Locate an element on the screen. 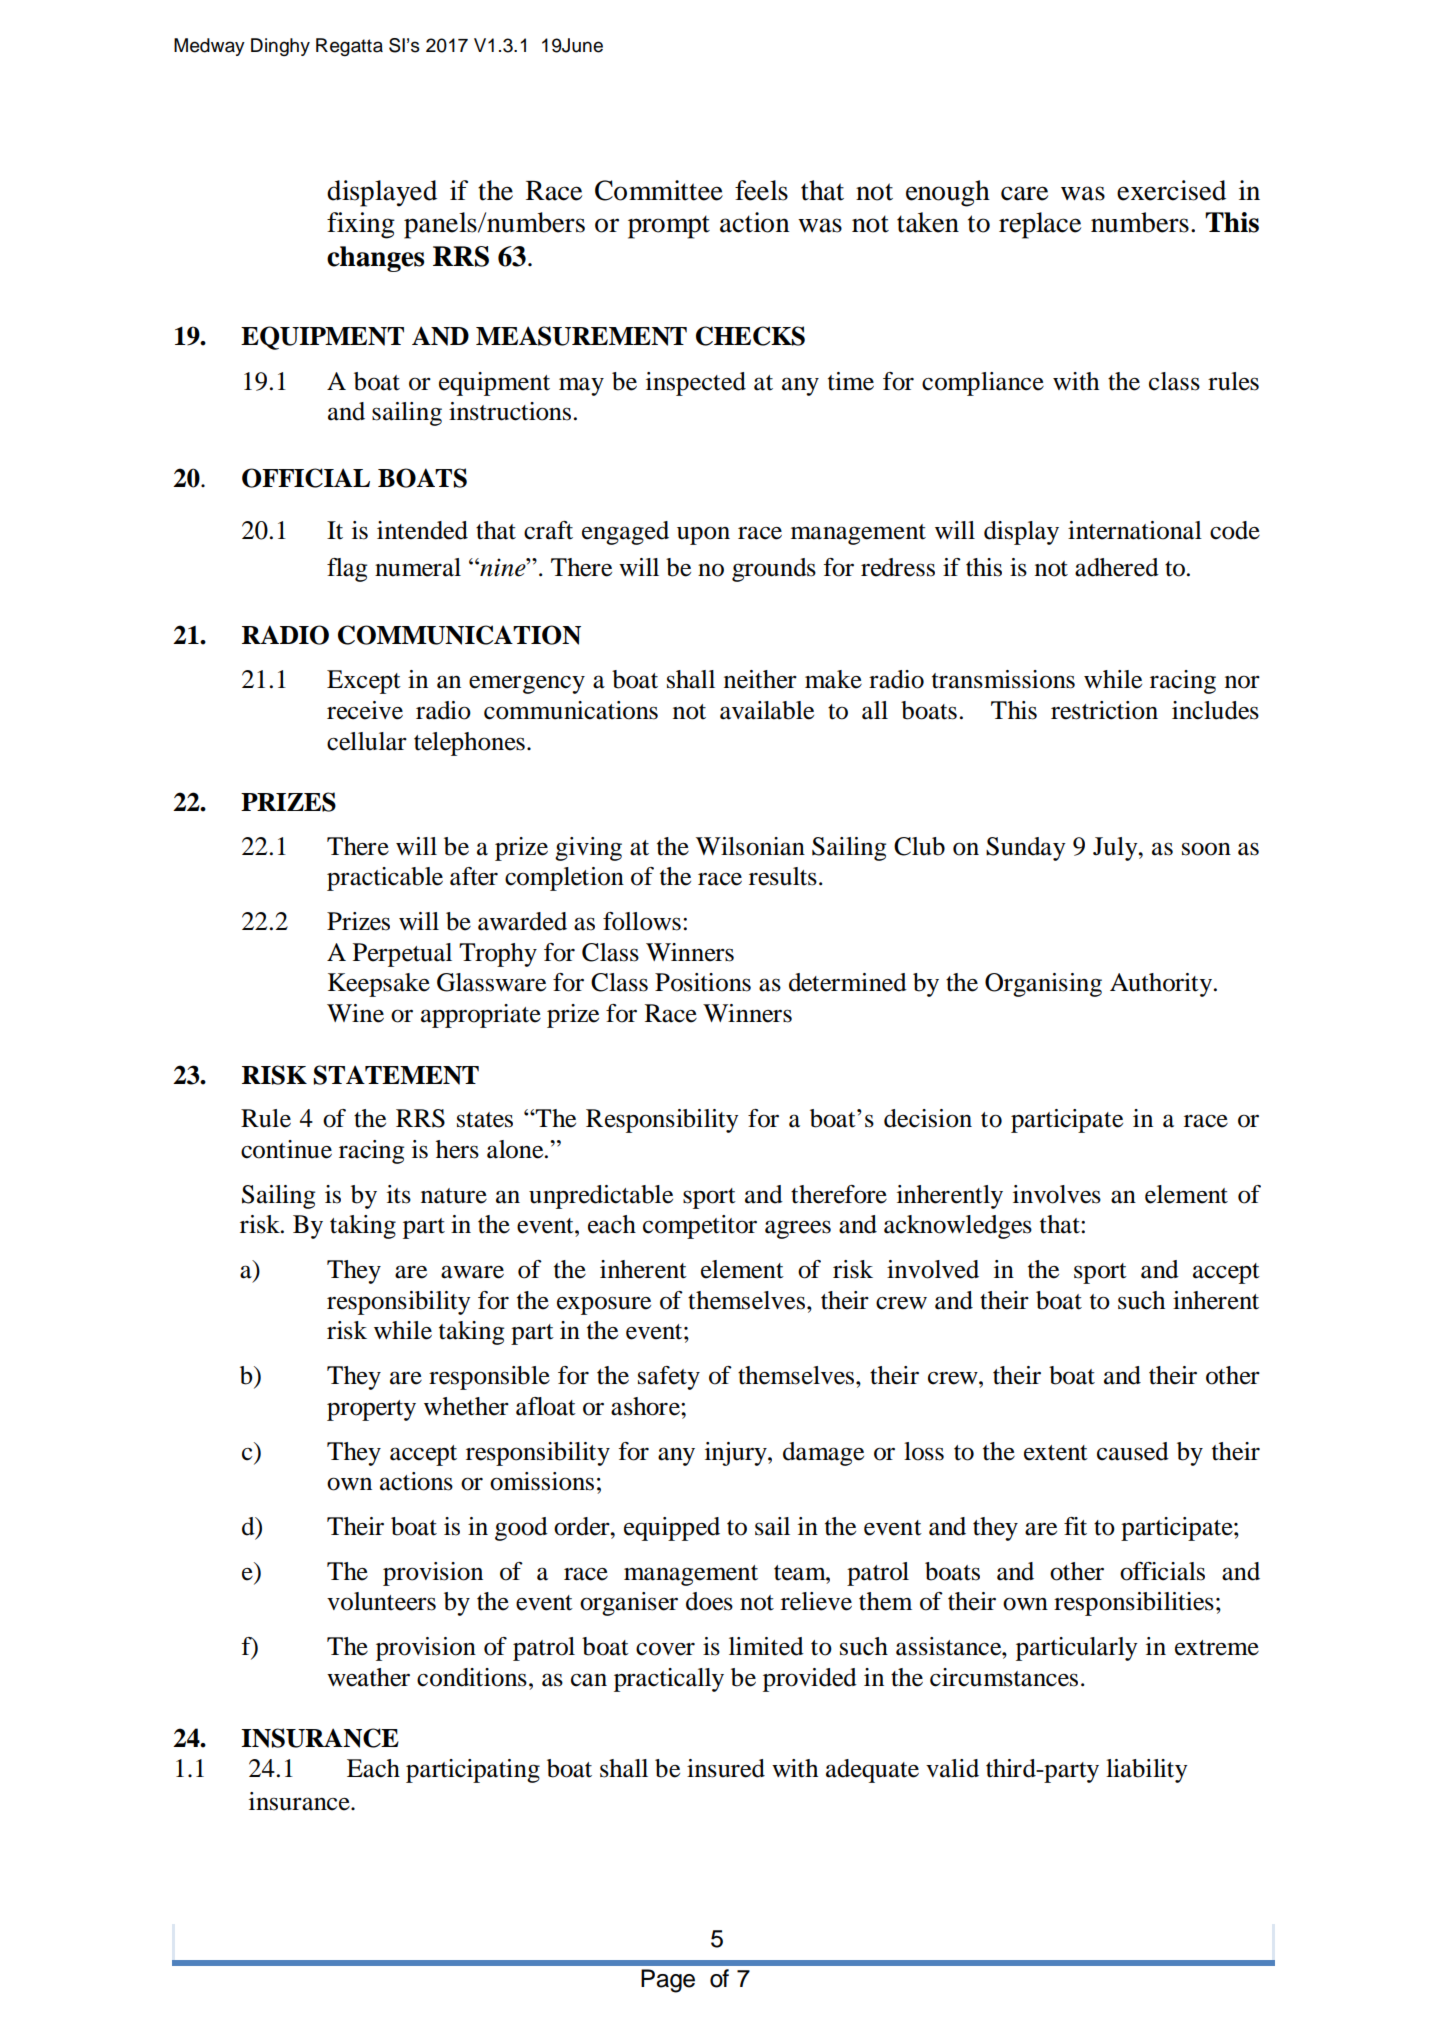  exercised is located at coordinates (1171, 190).
